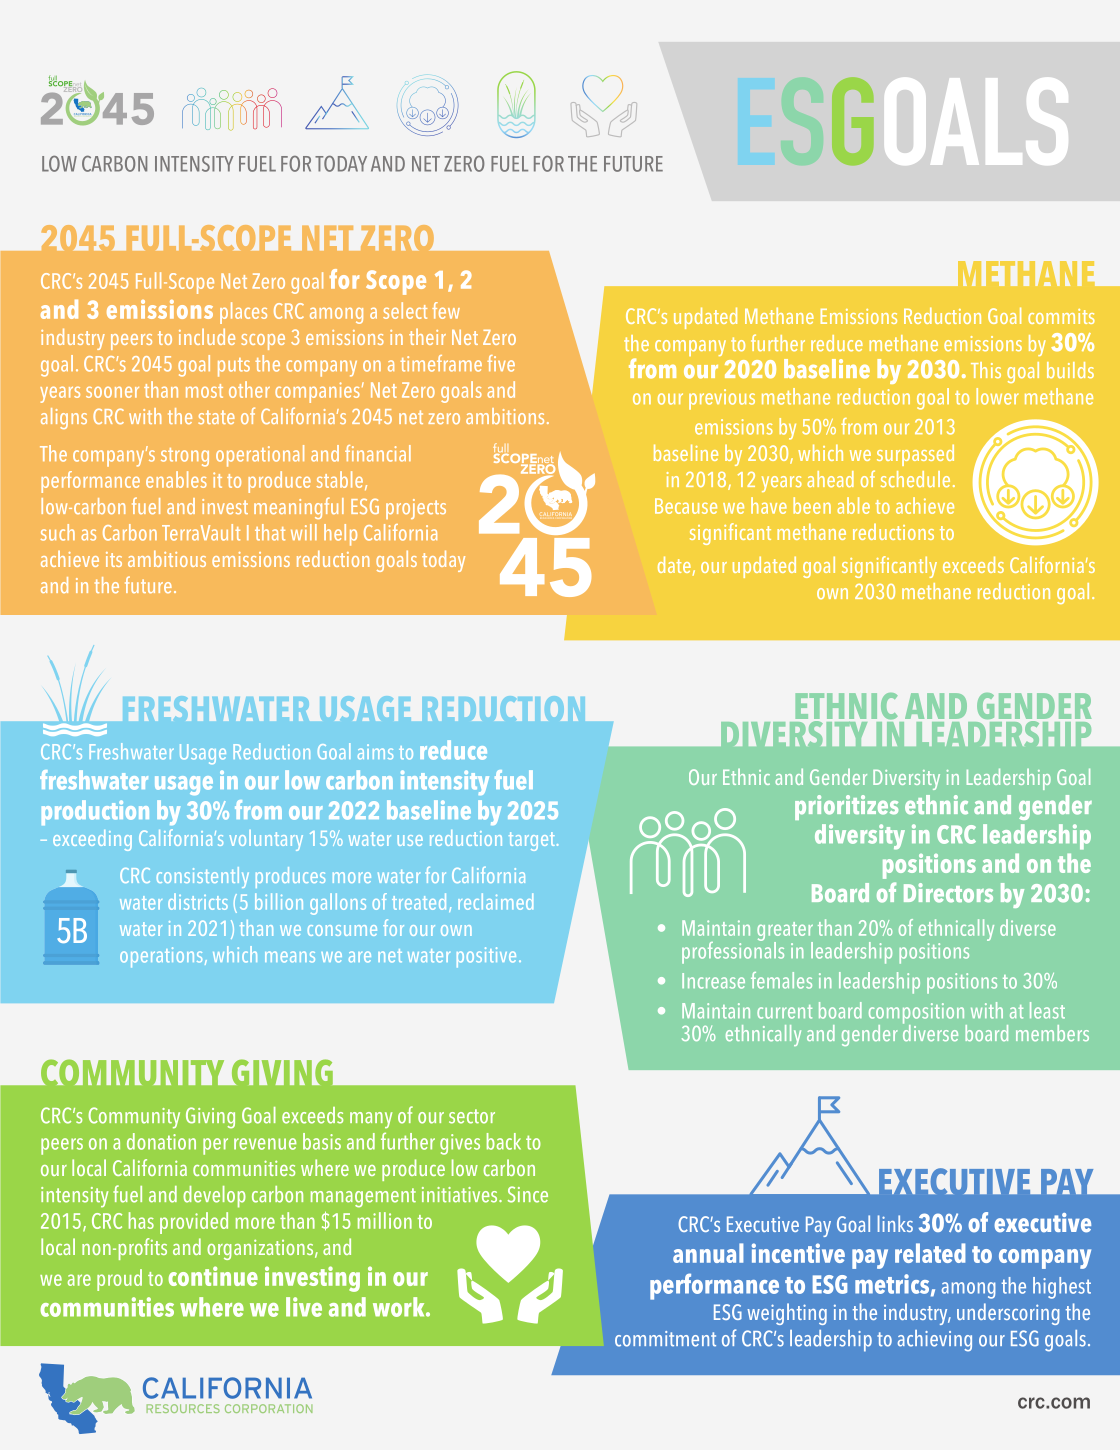  Describe the element at coordinates (207, 337) in the page. I see `include` at that location.
